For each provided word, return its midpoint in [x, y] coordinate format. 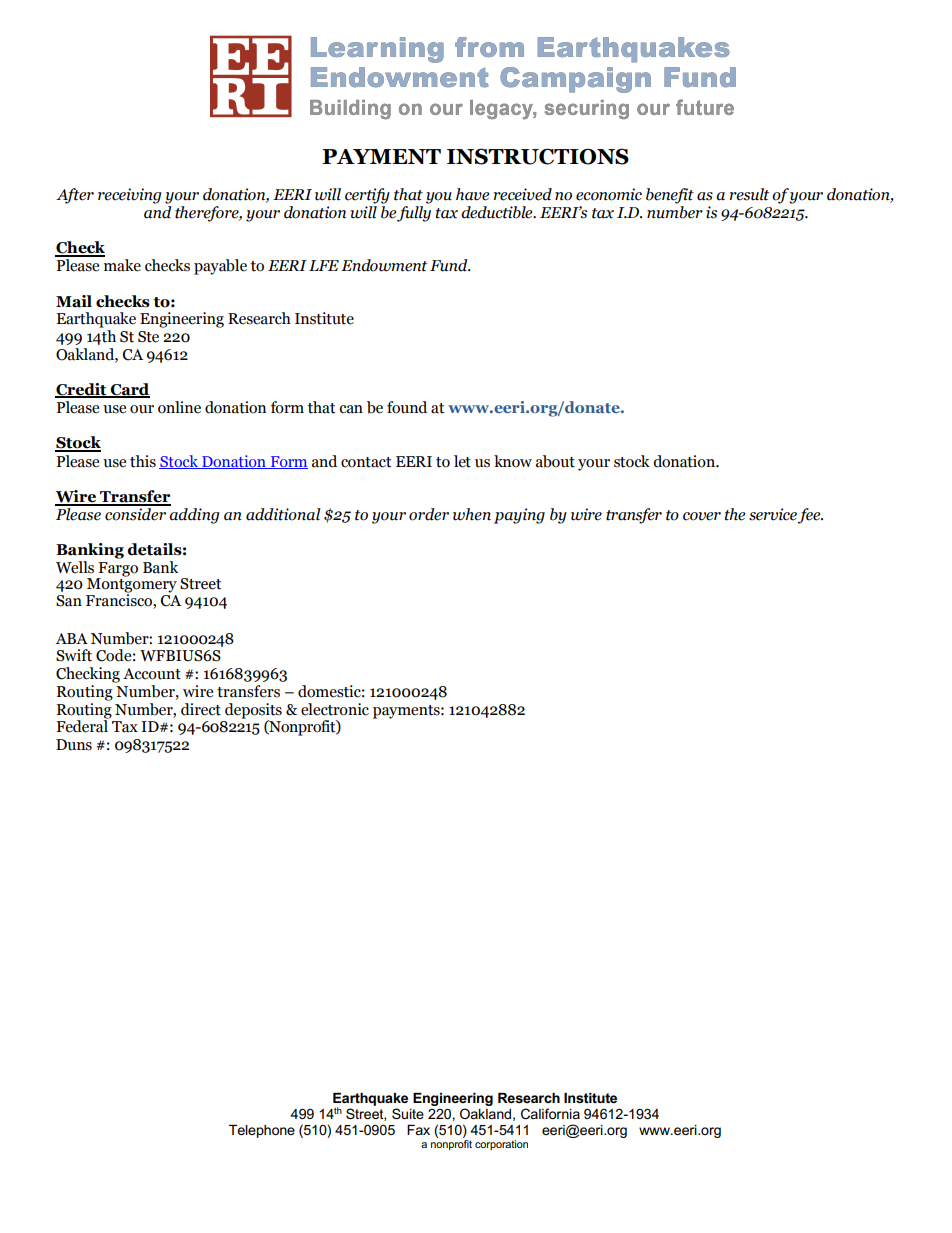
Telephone [262, 1131]
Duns [74, 745]
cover [702, 516]
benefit [670, 196]
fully [414, 214]
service [774, 515]
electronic [335, 709]
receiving [130, 196]
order [429, 514]
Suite [408, 1113]
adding [194, 516]
